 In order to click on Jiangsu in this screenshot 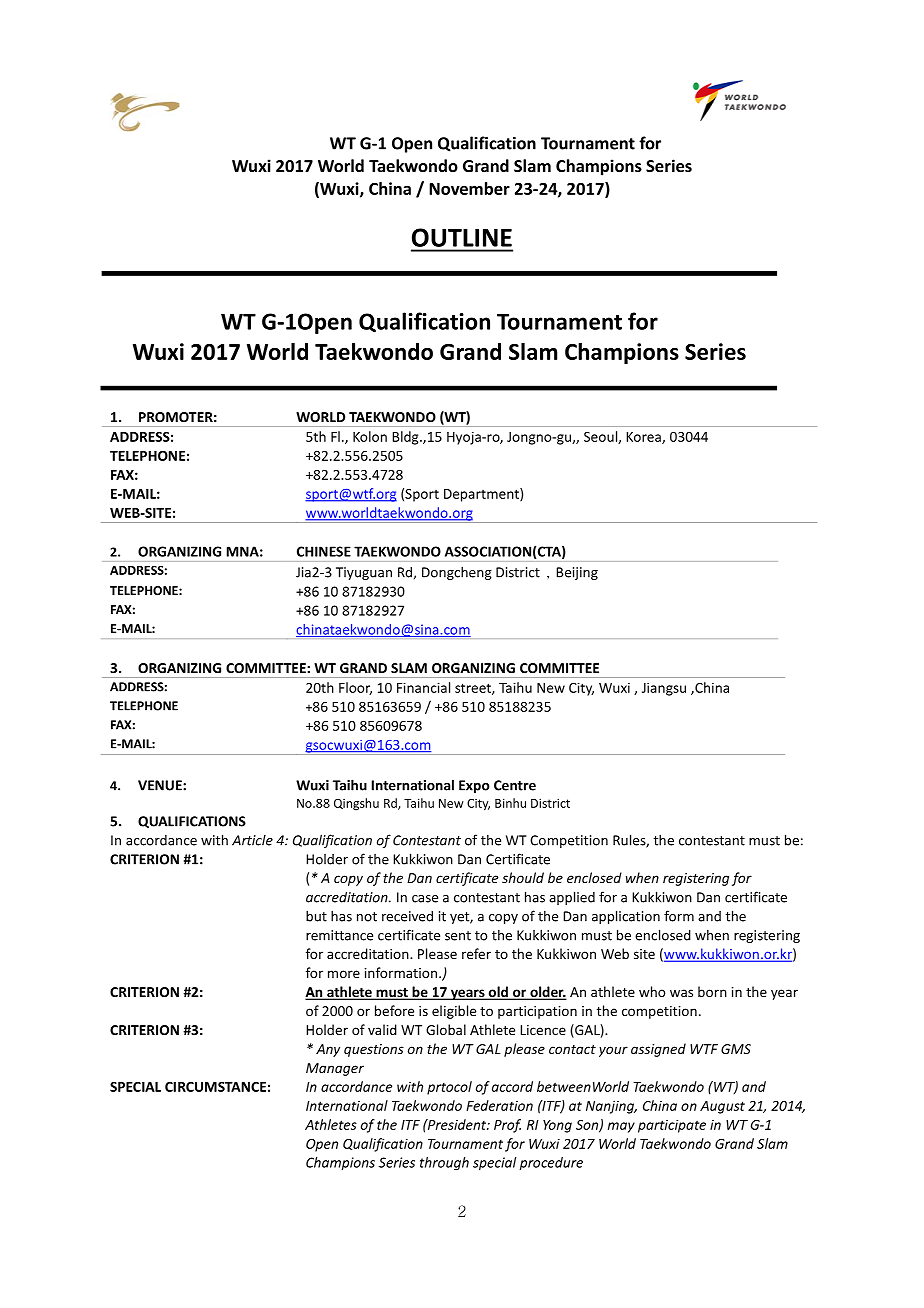, I will do `click(664, 689)`.
